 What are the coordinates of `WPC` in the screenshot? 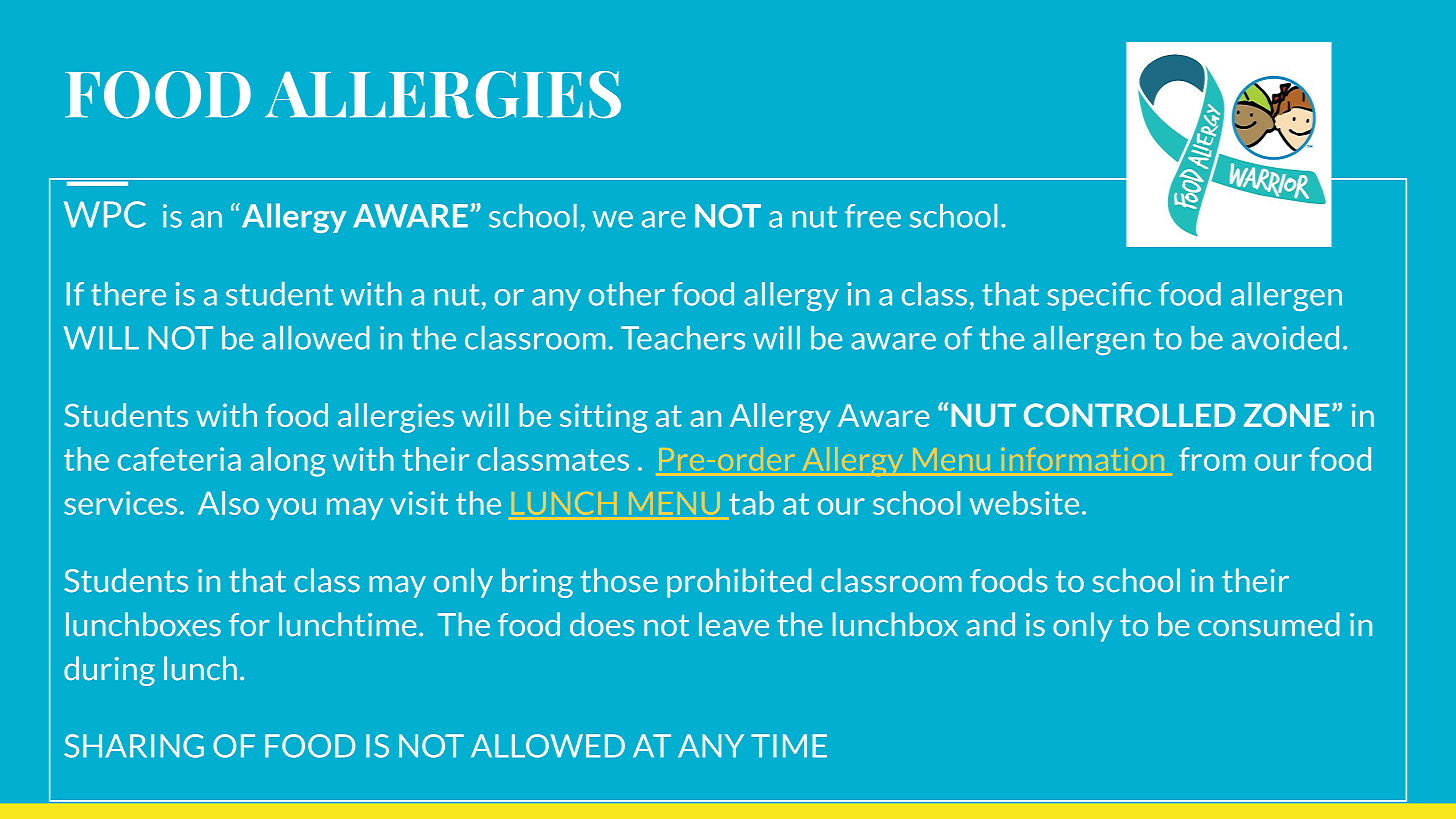 It's located at (105, 214).
